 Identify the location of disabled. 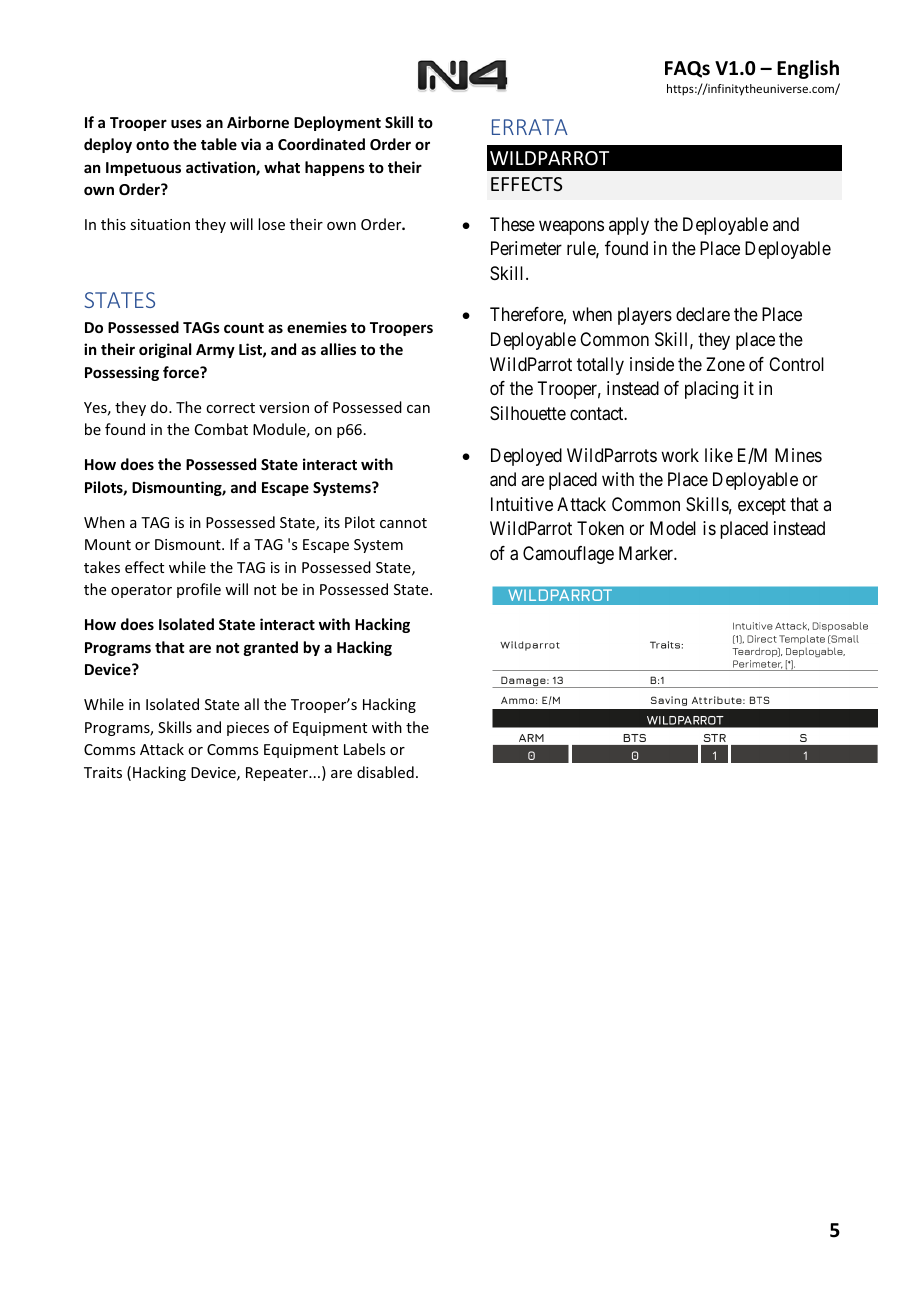
(385, 772).
